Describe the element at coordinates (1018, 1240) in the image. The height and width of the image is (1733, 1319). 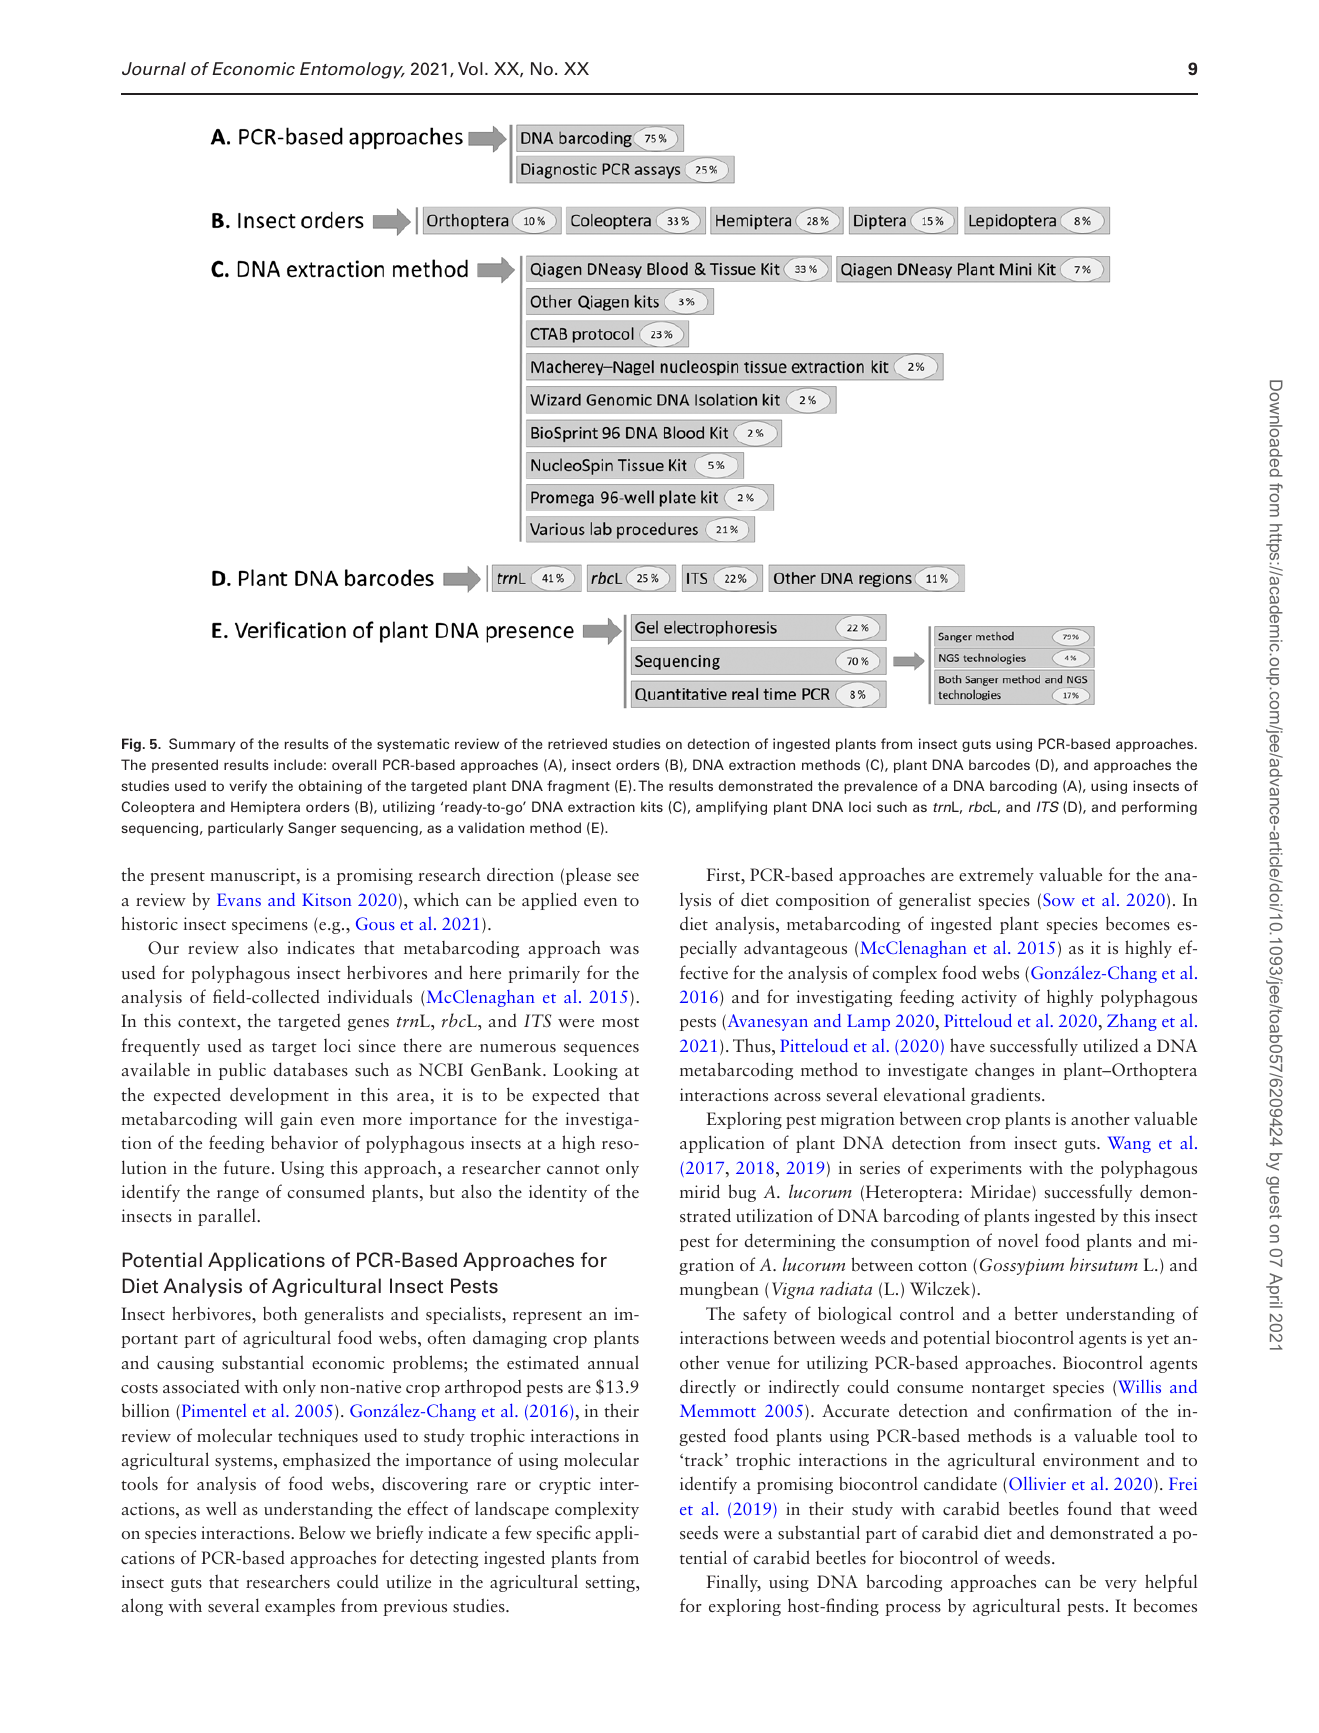
I see `novel` at that location.
